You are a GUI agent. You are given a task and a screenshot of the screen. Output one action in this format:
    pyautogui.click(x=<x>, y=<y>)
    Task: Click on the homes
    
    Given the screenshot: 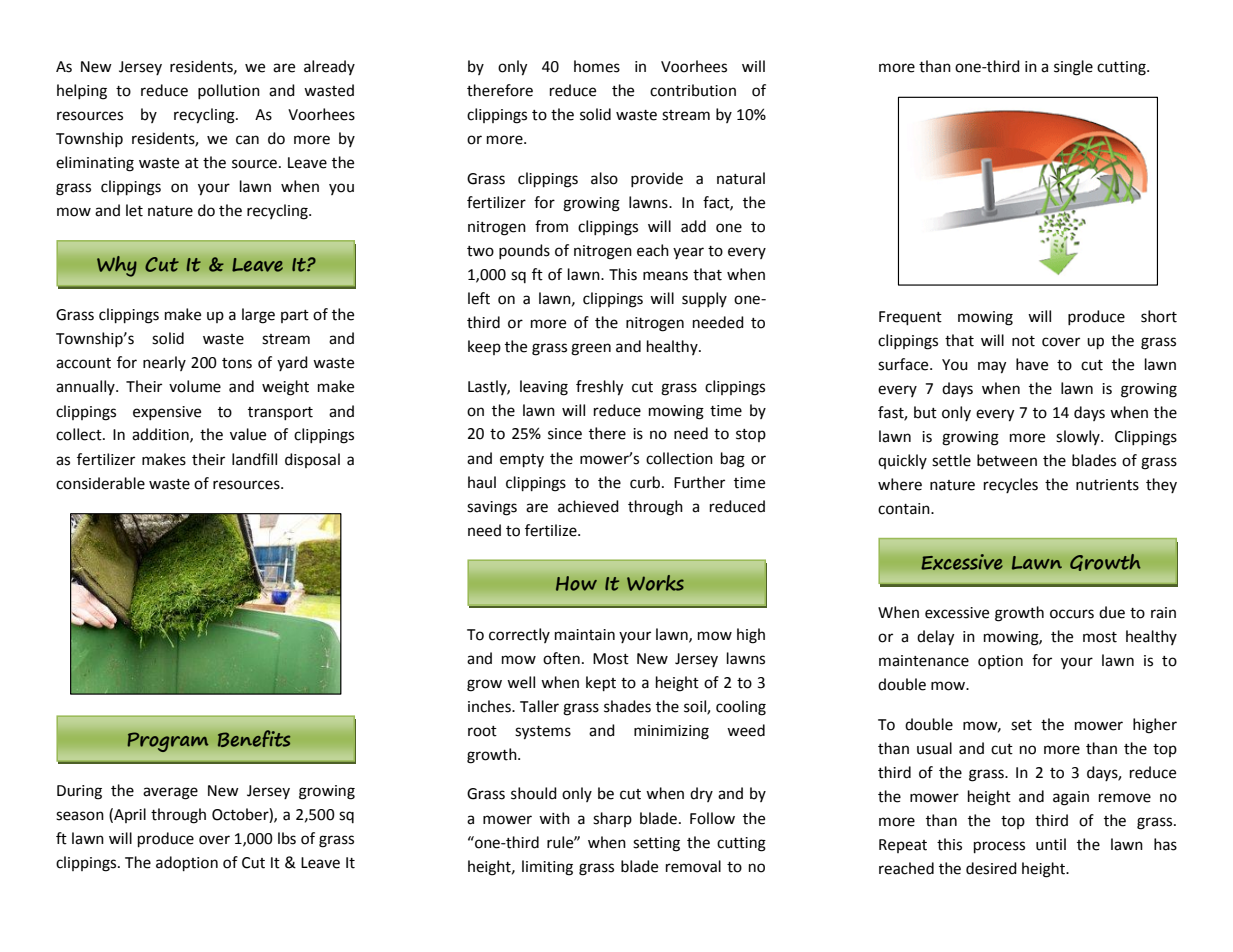 What is the action you would take?
    pyautogui.click(x=597, y=66)
